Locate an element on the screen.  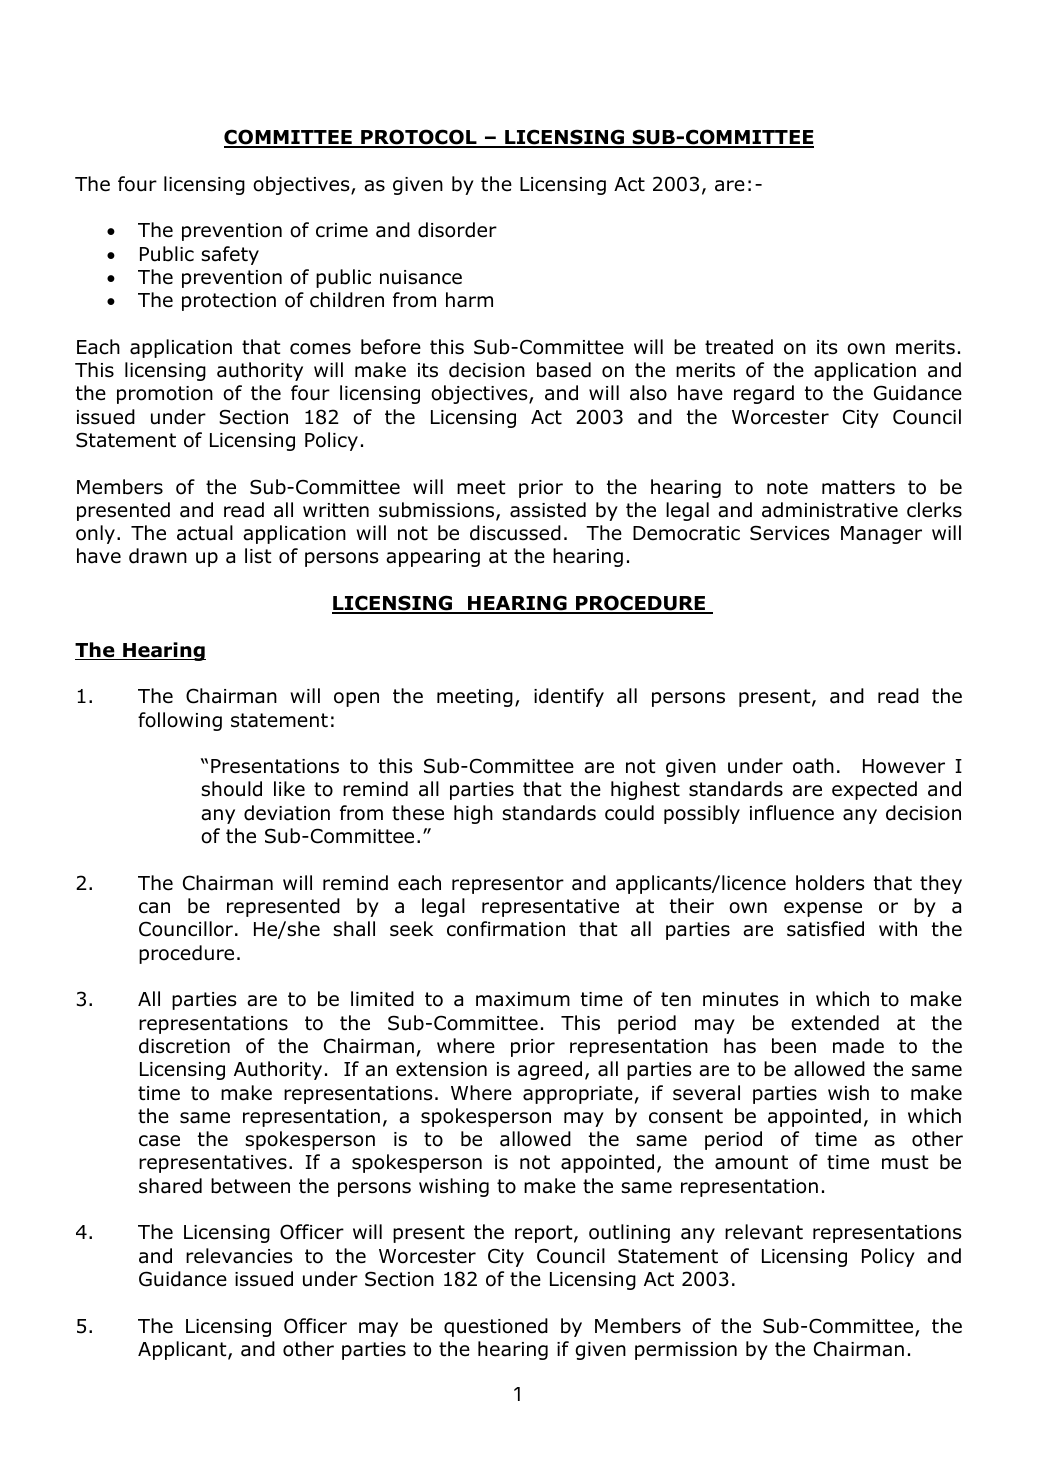
satisfied is located at coordinates (825, 929).
